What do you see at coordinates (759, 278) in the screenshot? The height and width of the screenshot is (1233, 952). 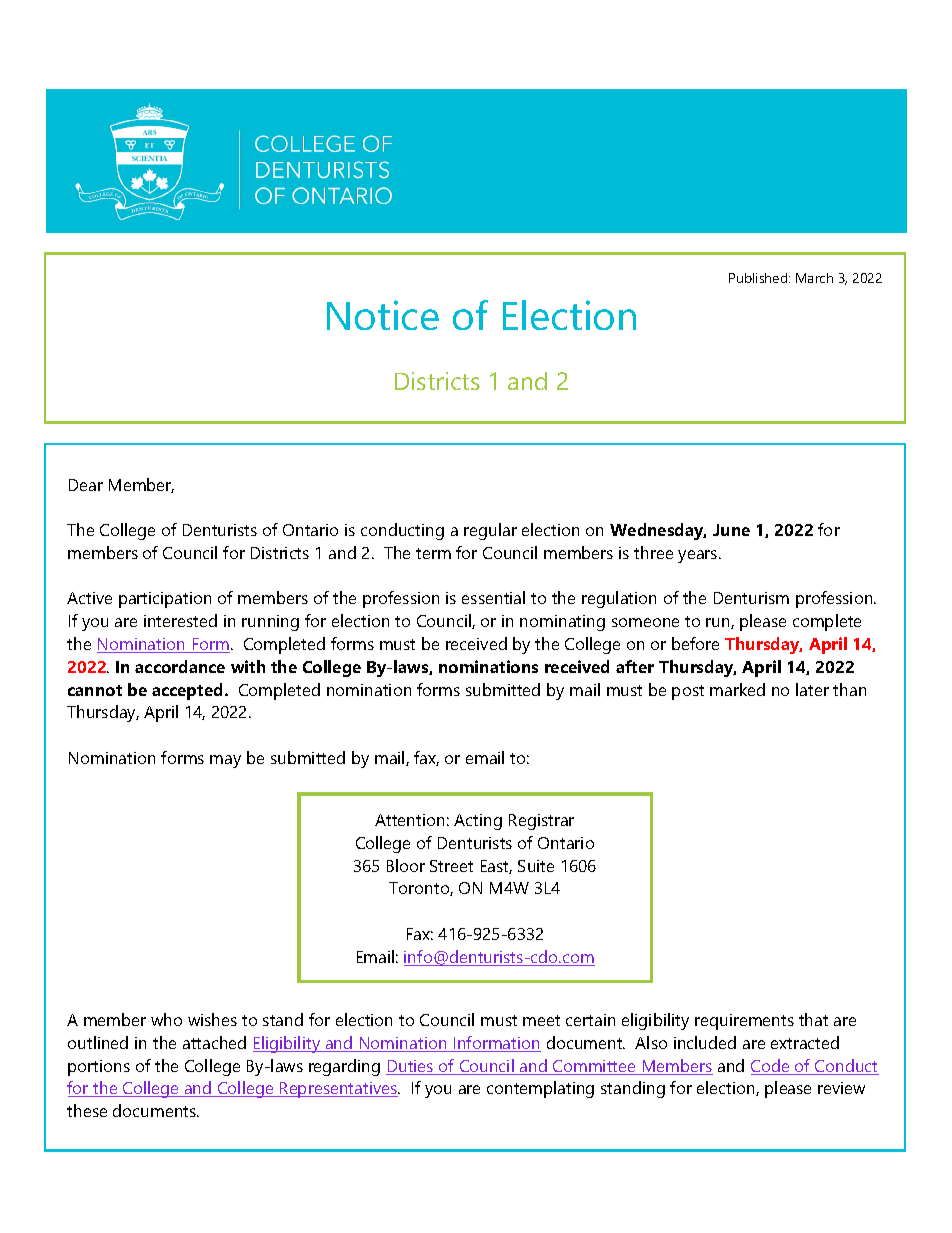 I see `Published` at bounding box center [759, 278].
